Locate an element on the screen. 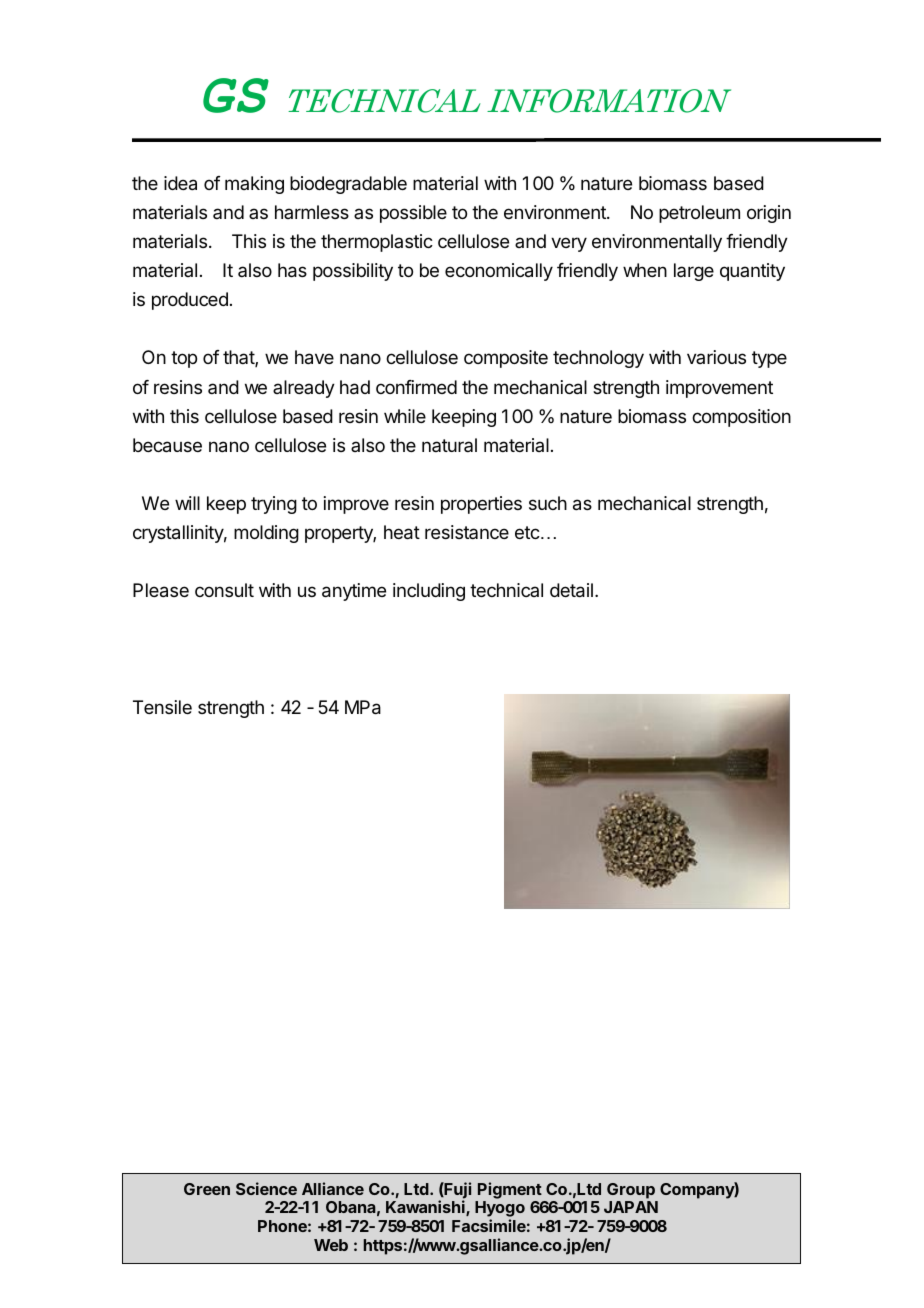 The height and width of the screenshot is (1308, 924). including is located at coordinates (429, 592).
